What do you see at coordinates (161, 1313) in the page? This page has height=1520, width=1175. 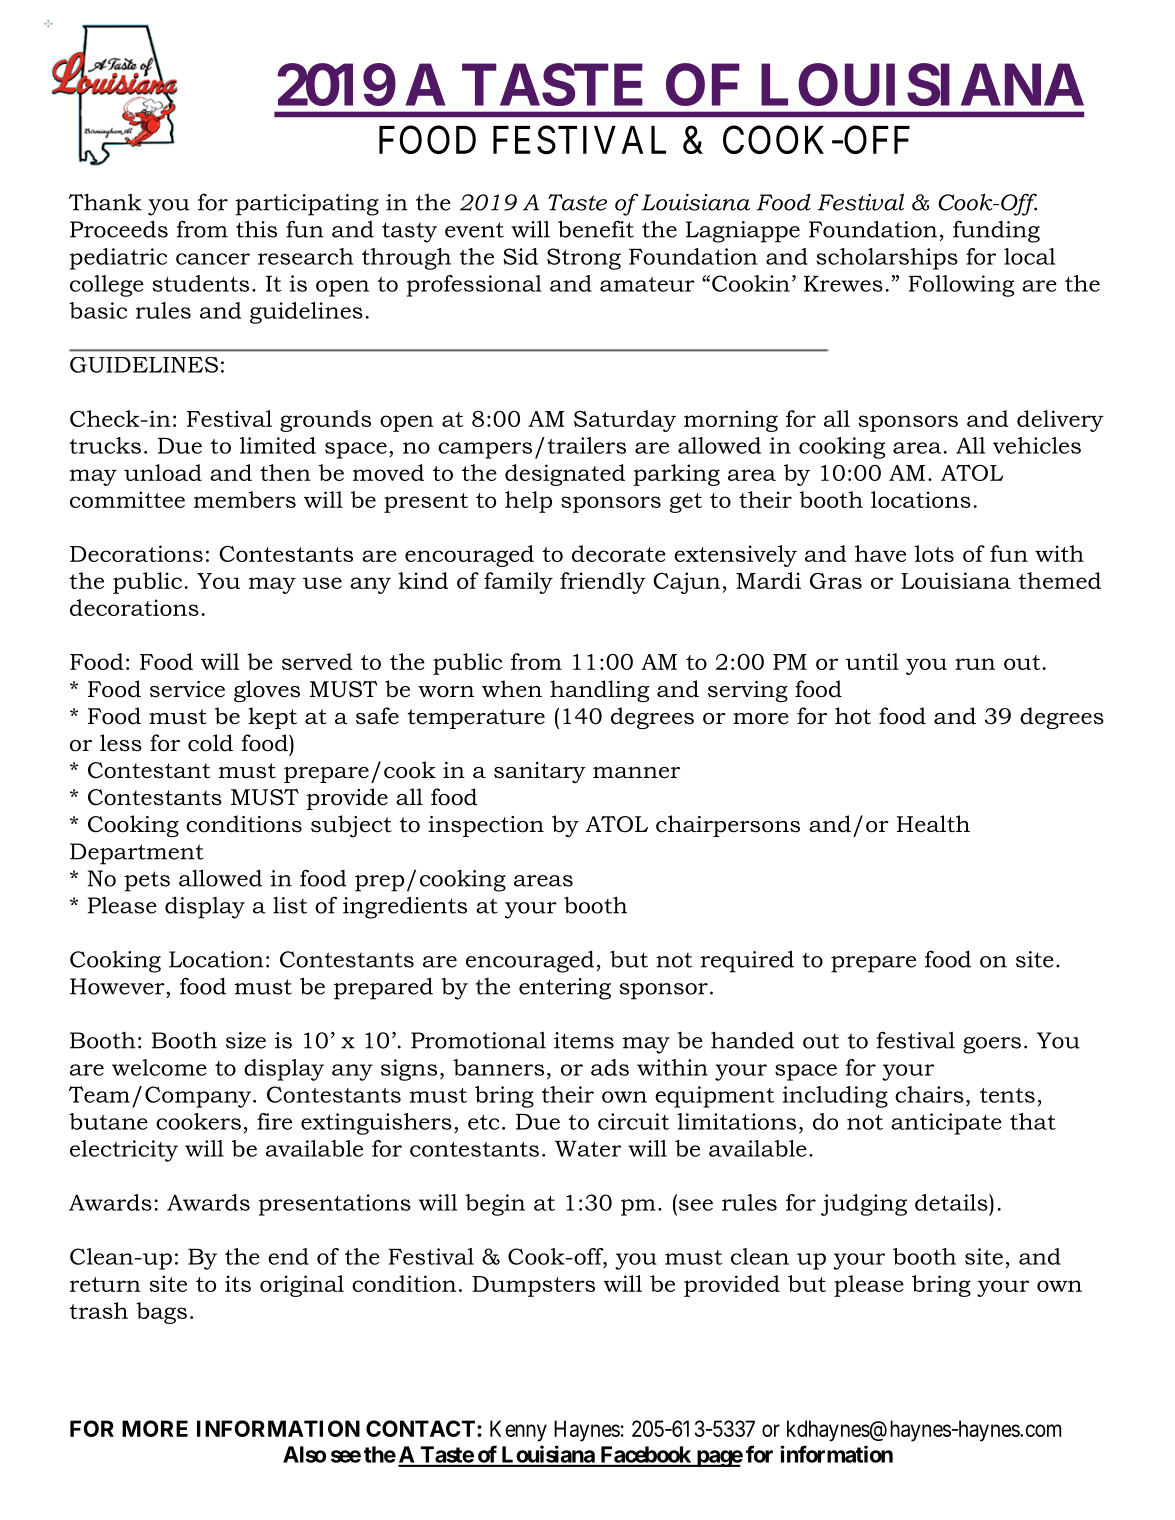 I see `bags` at bounding box center [161, 1313].
